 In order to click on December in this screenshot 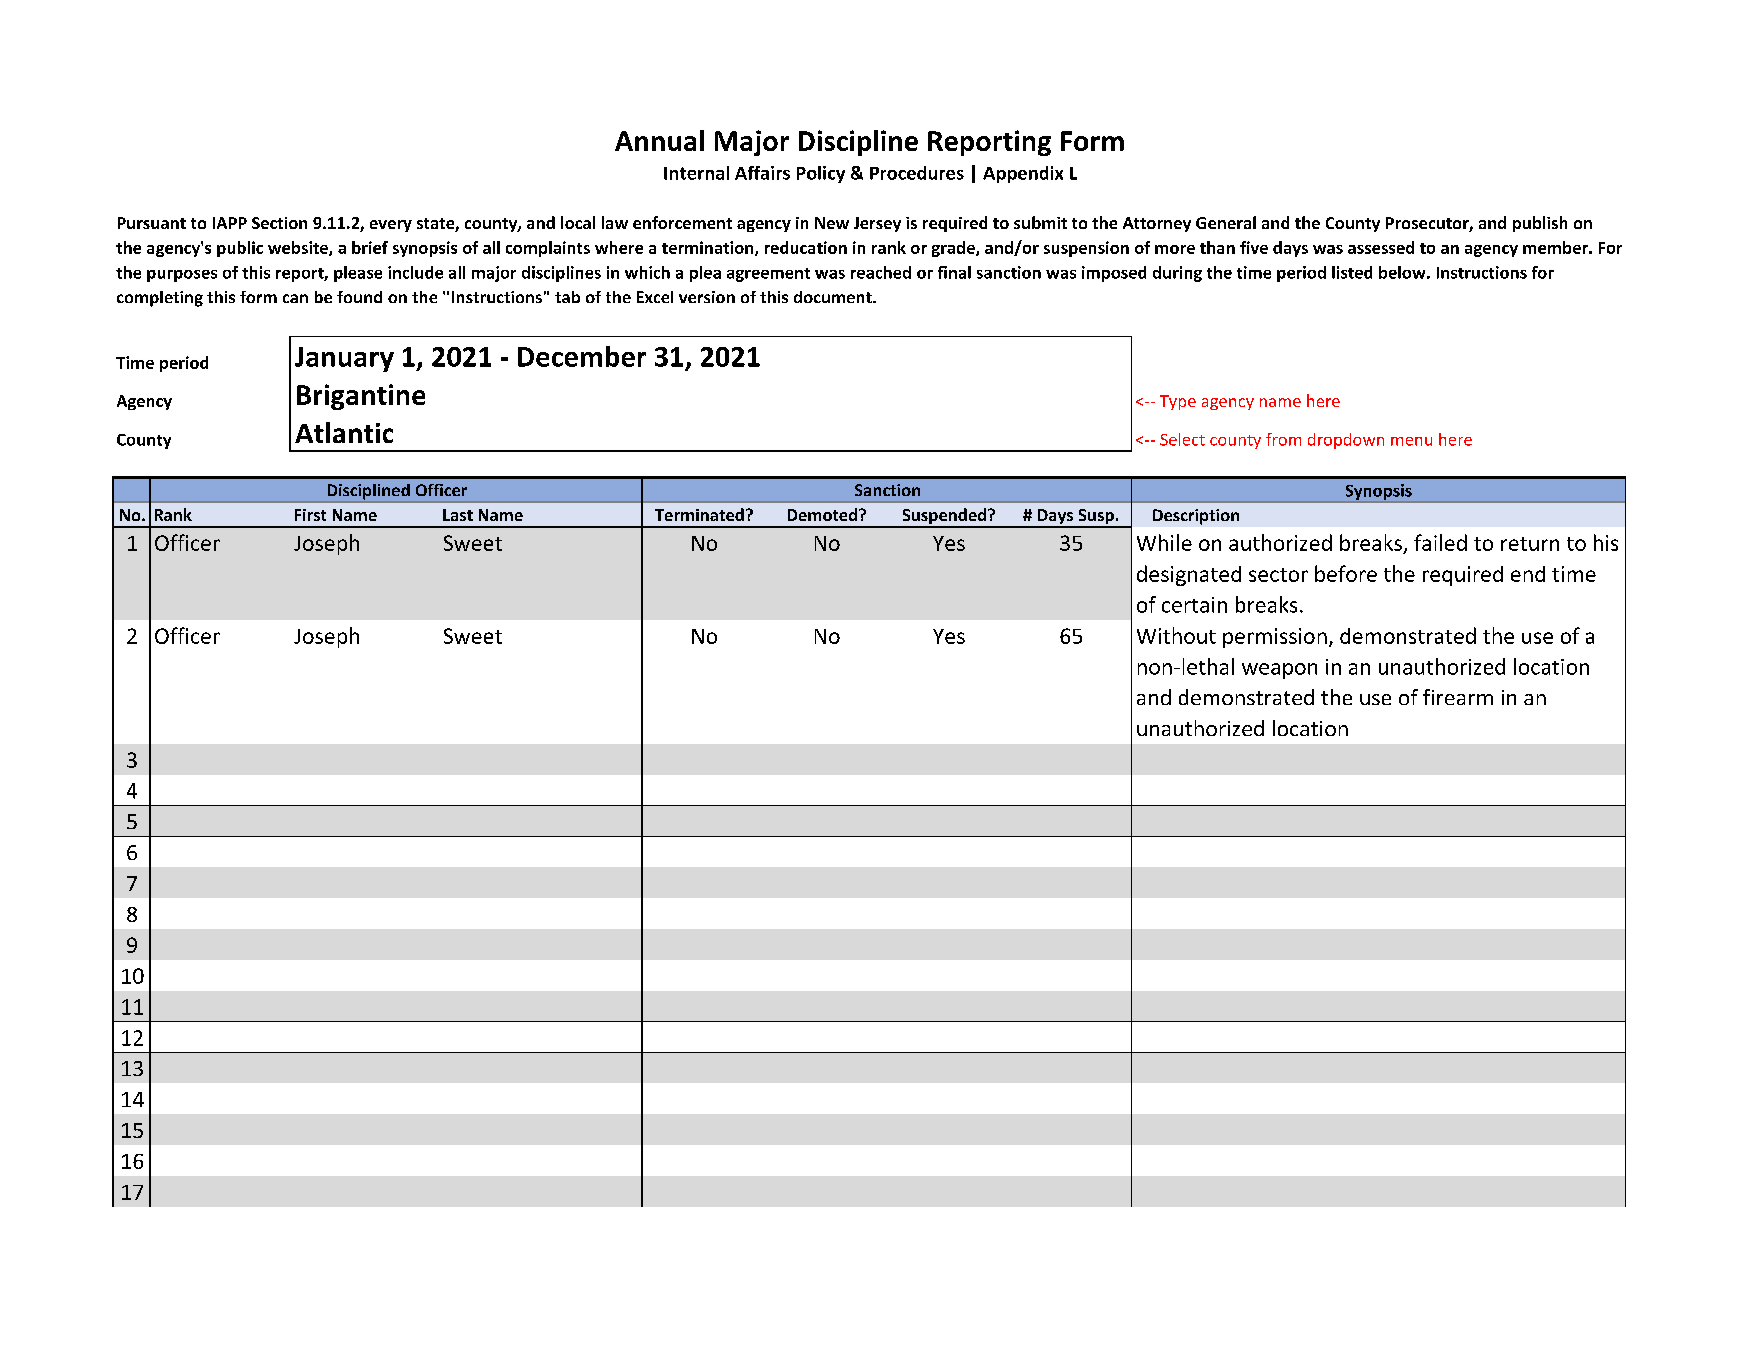, I will do `click(582, 356)`.
